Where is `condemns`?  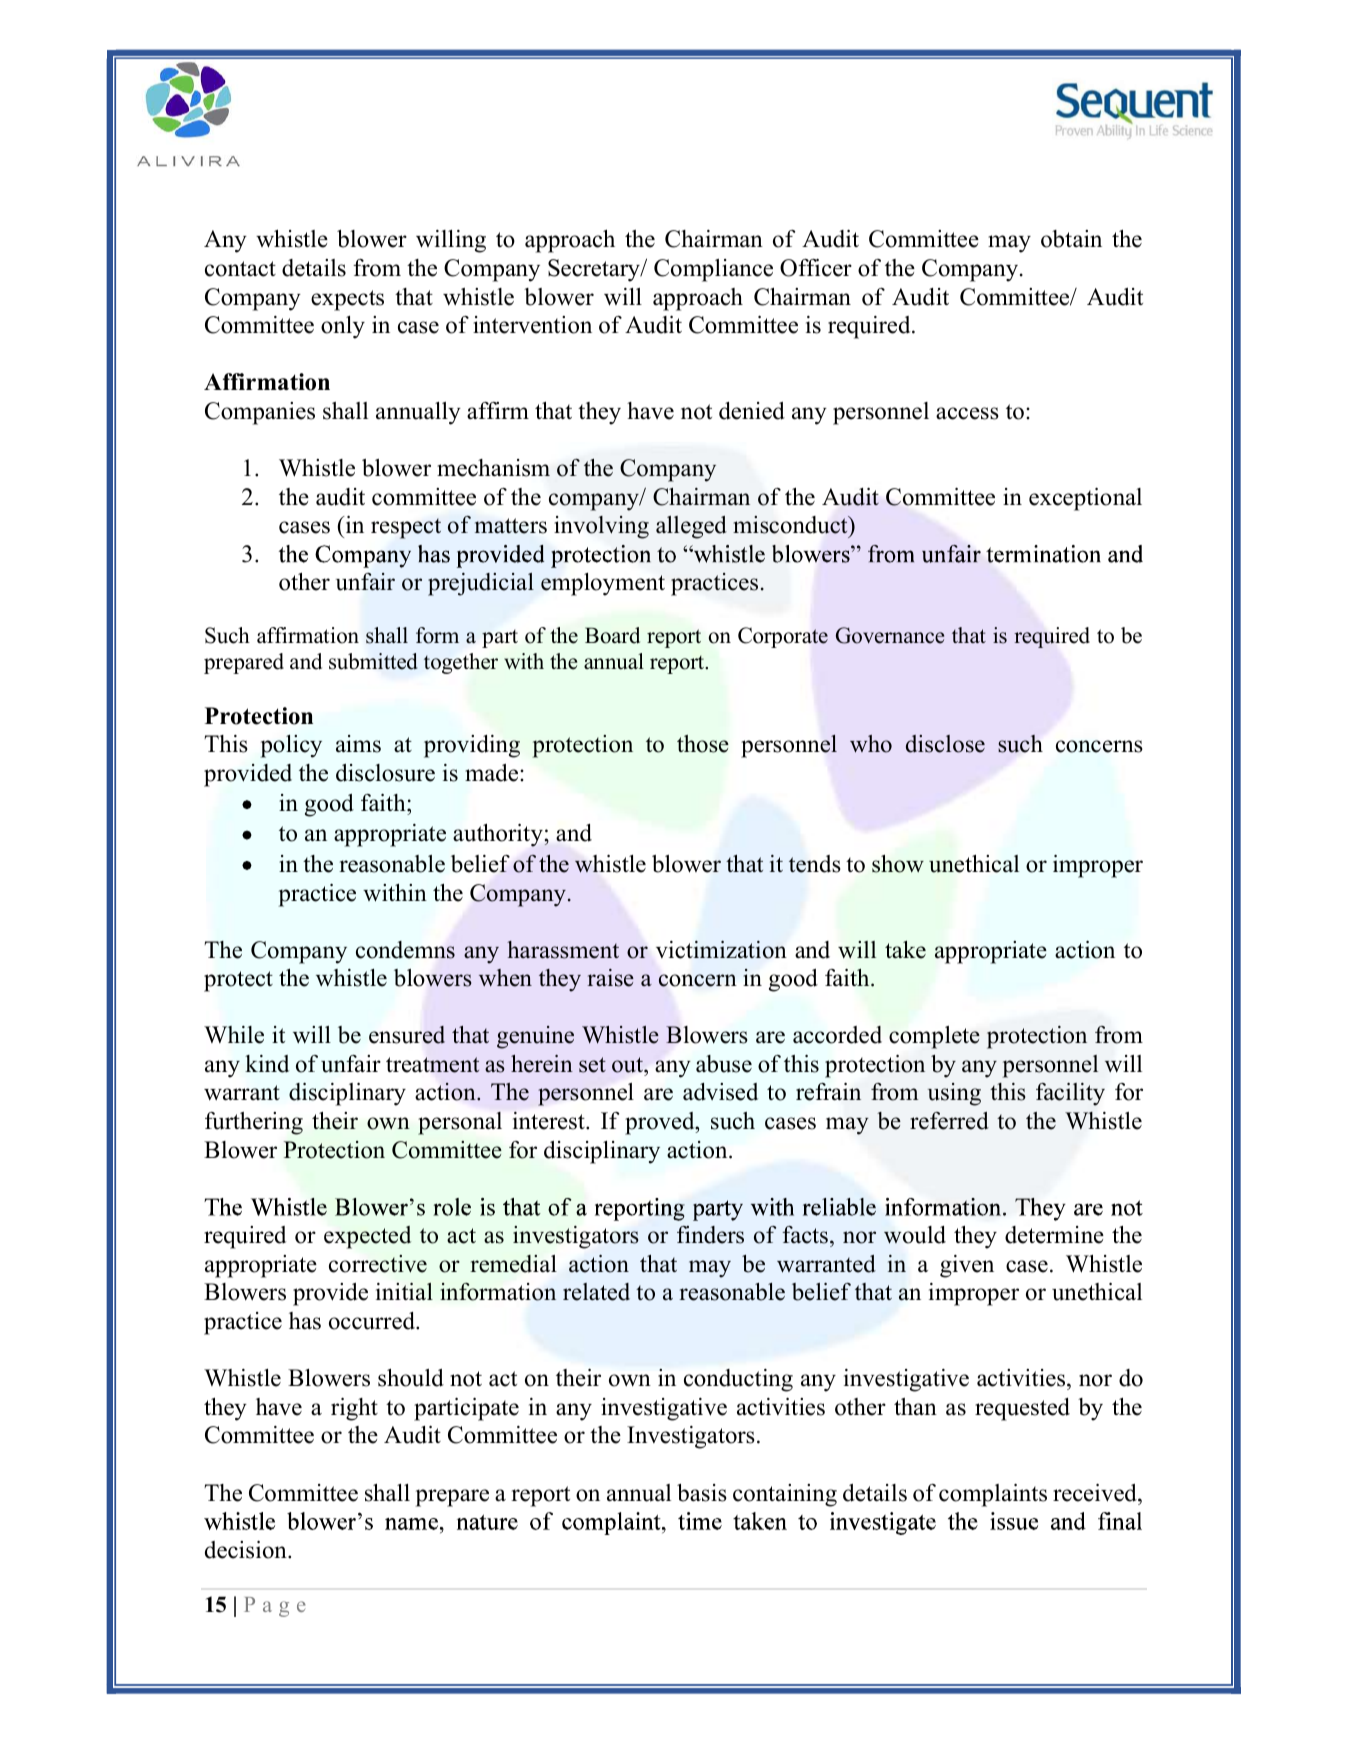 condemns is located at coordinates (405, 950).
